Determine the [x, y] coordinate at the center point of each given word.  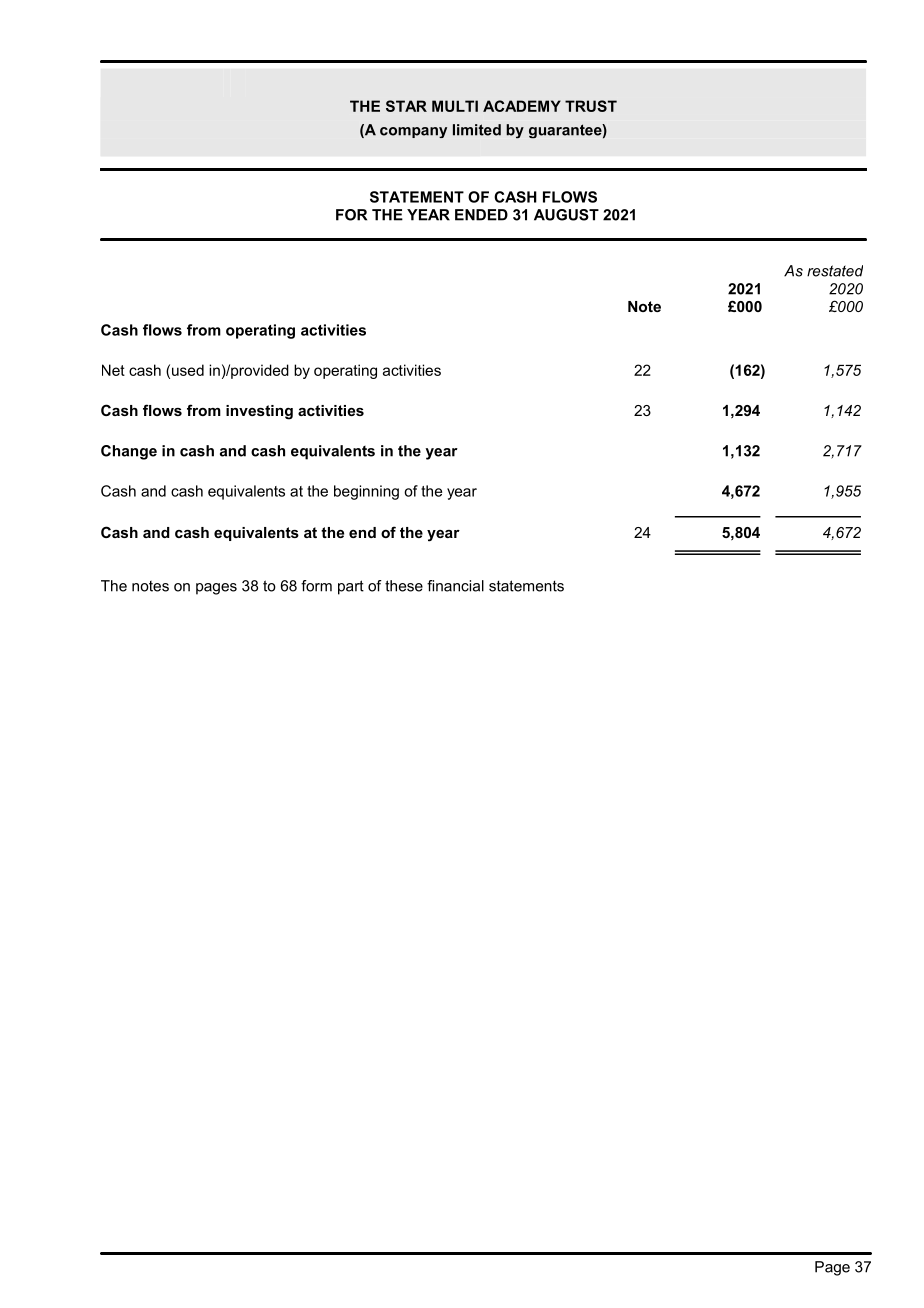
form [316, 586]
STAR [406, 106]
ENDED [481, 215]
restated [835, 271]
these [404, 586]
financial [455, 586]
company [413, 132]
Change [129, 452]
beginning [366, 492]
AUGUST [566, 215]
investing [259, 412]
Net [113, 370]
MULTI [455, 106]
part [351, 587]
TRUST [591, 106]
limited [477, 130]
